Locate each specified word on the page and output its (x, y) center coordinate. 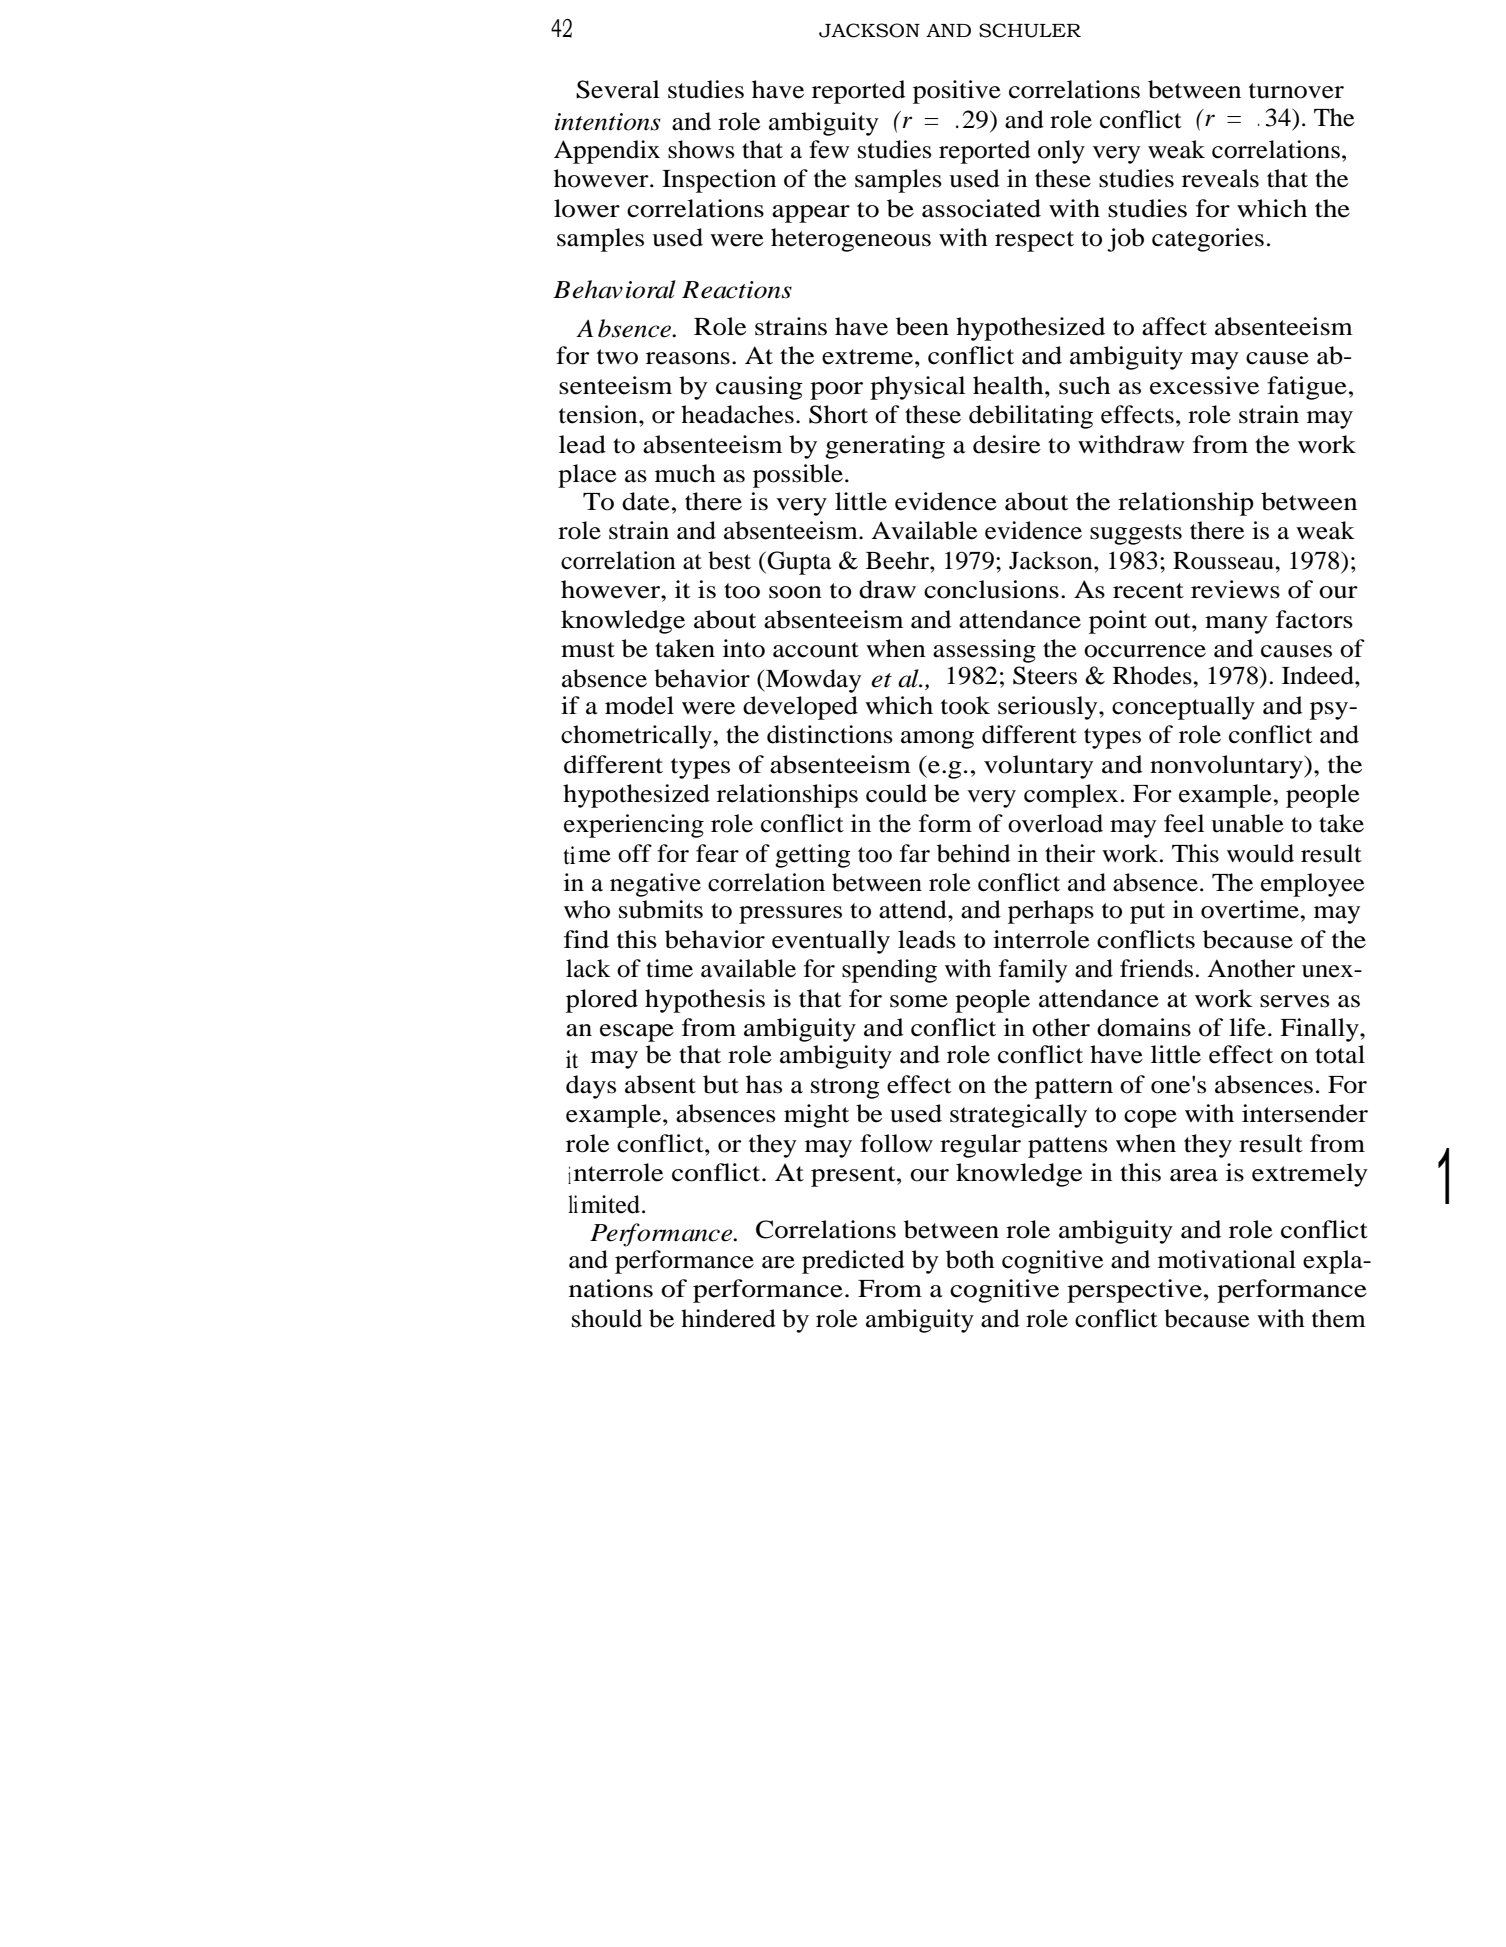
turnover (1296, 91)
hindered (728, 1318)
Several (618, 89)
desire (1007, 444)
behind (973, 853)
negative (655, 885)
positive (957, 92)
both (970, 1259)
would (1260, 853)
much (685, 473)
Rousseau (1224, 561)
